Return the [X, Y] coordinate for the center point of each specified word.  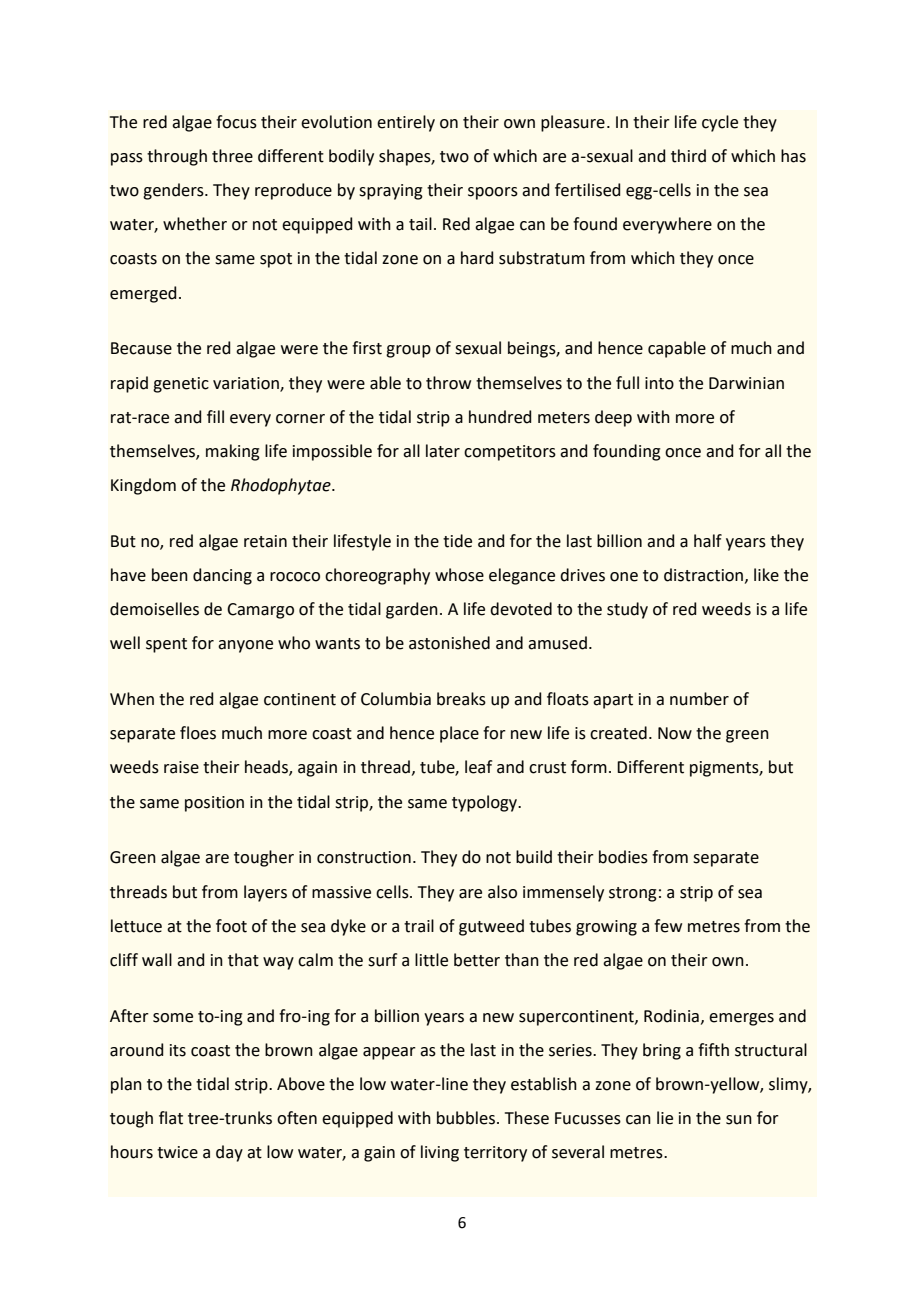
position [214, 804]
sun [739, 1120]
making [233, 452]
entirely [406, 123]
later [443, 451]
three [232, 156]
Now [675, 733]
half [708, 541]
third [688, 156]
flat [171, 1118]
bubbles [467, 1118]
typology [486, 803]
